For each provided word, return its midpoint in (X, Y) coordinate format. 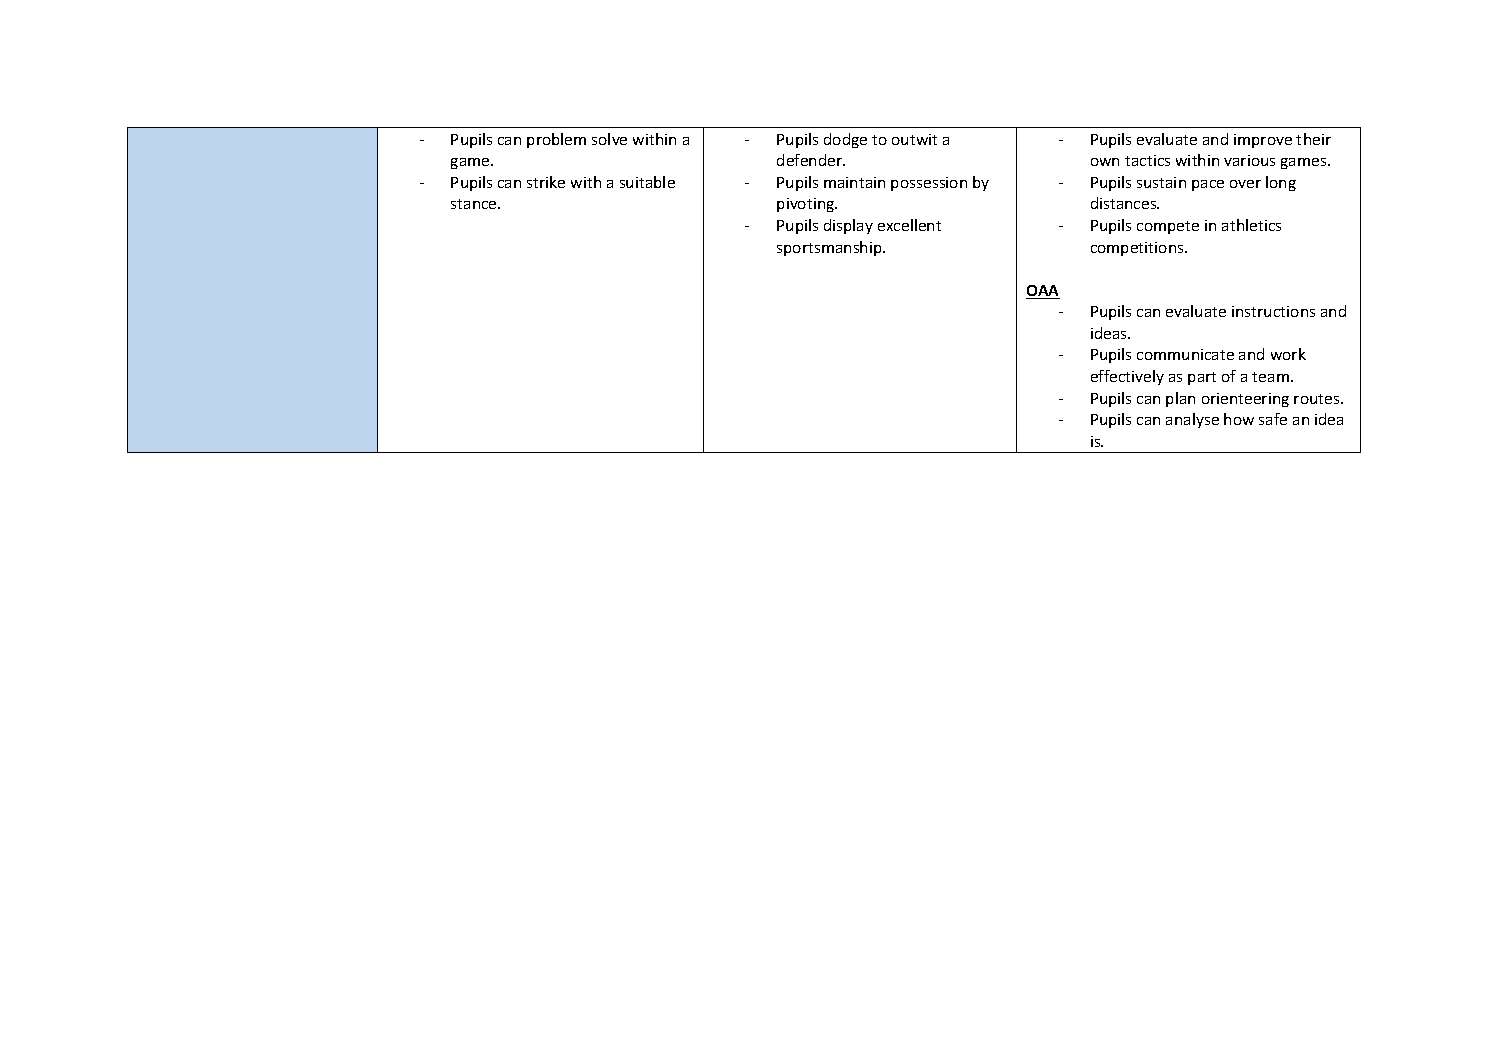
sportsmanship (830, 248)
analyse (1192, 420)
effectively (1127, 377)
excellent (909, 225)
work (1288, 354)
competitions (1138, 249)
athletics (1251, 225)
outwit (914, 139)
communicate (1185, 354)
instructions (1273, 311)
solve (609, 139)
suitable (647, 182)
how (1239, 419)
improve (1263, 141)
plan (1180, 399)
